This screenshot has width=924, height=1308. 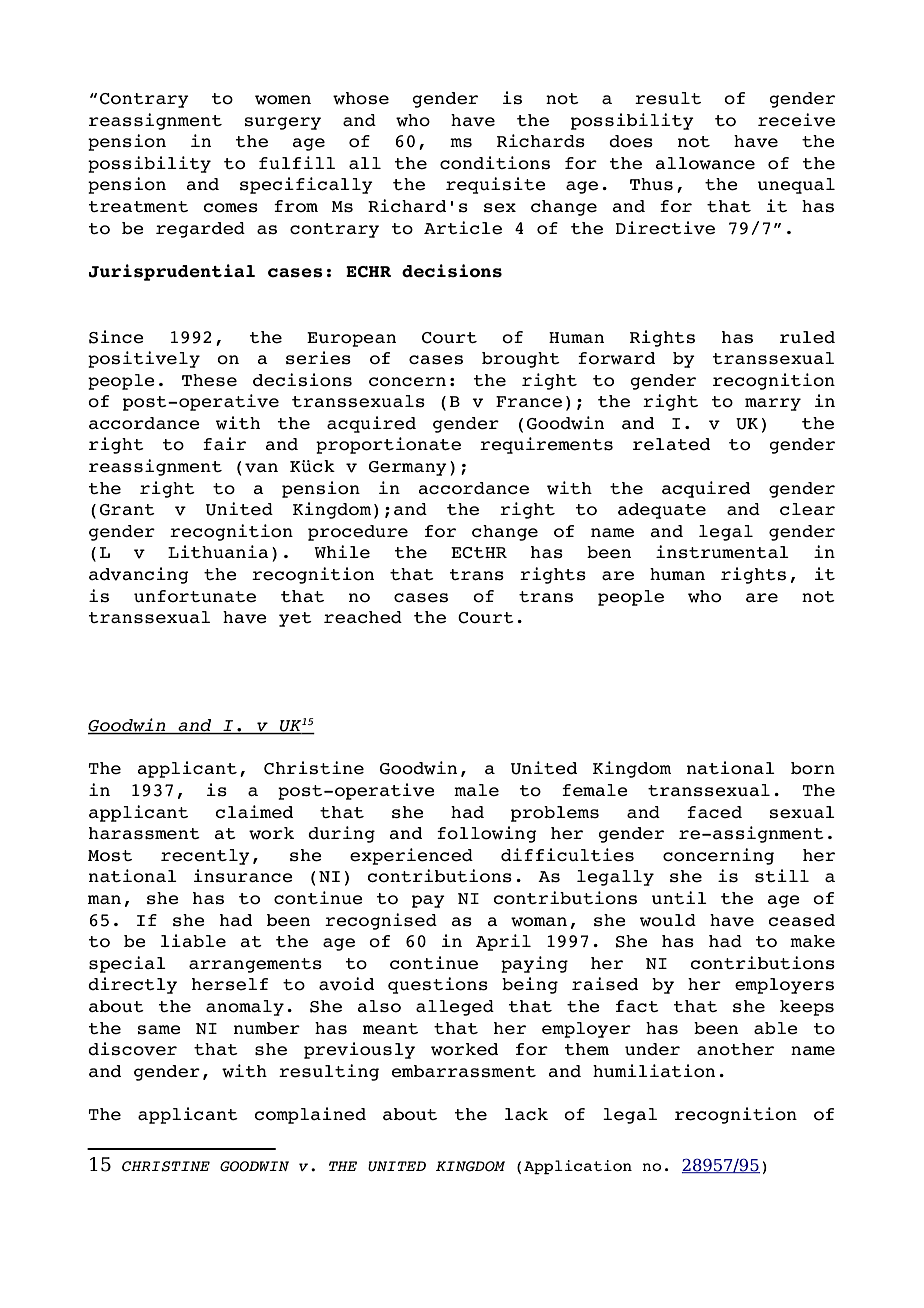 I want to click on instrumental, so click(x=722, y=552).
